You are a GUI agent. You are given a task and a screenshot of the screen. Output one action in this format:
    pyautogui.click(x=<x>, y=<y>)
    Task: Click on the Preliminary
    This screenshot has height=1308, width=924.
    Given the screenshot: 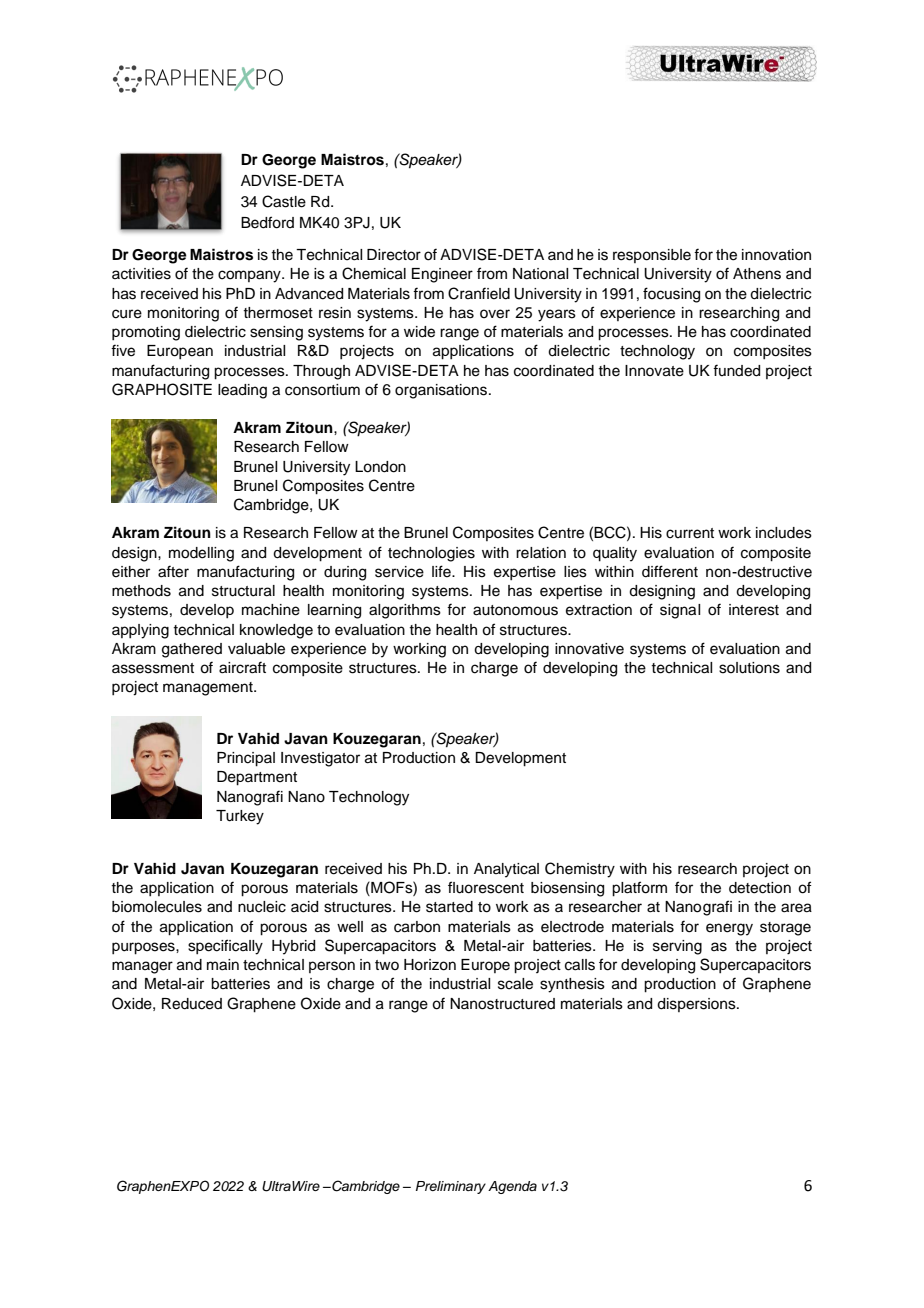 What is the action you would take?
    pyautogui.click(x=451, y=1187)
